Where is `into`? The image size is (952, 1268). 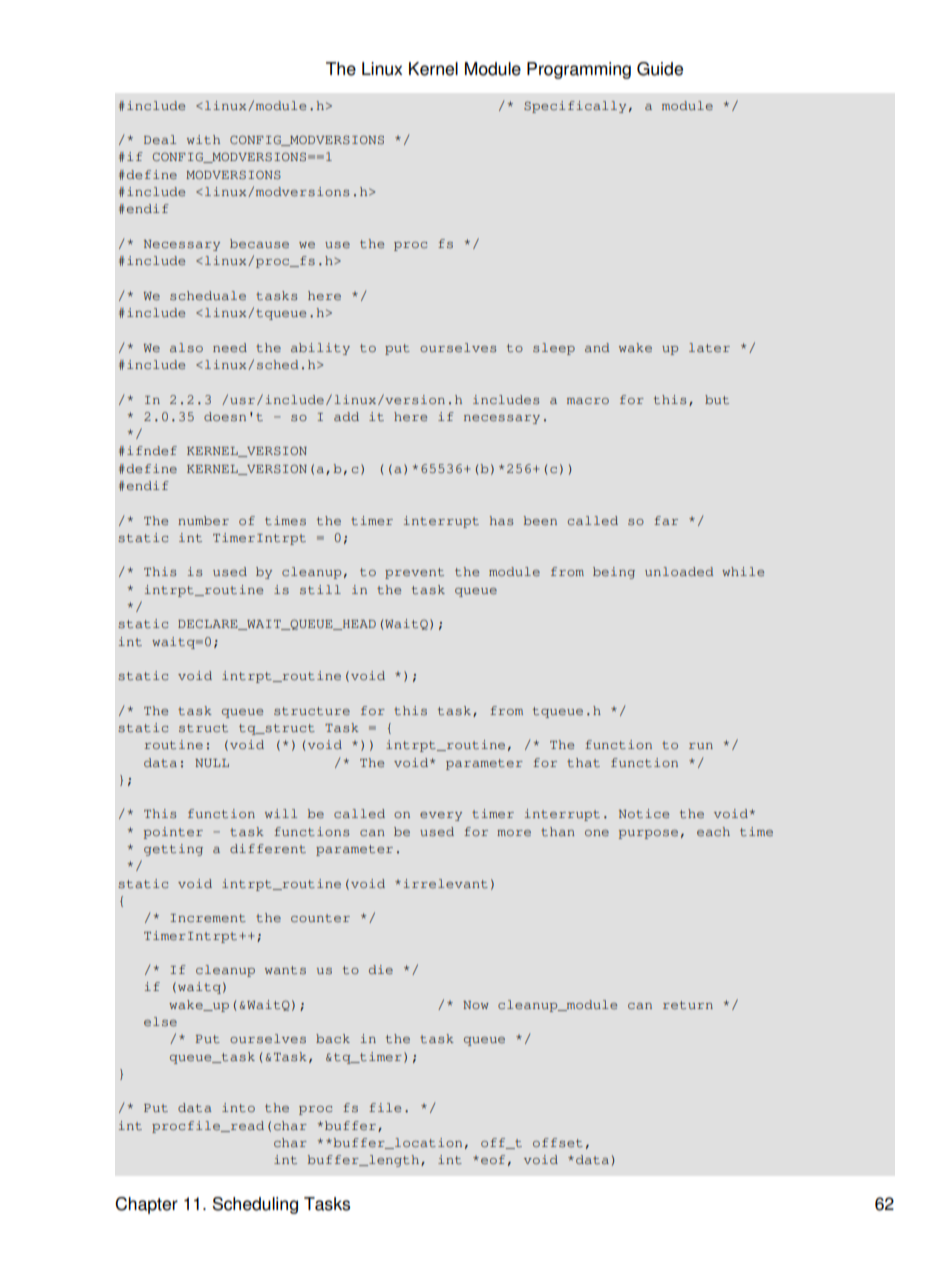 into is located at coordinates (238, 1108).
